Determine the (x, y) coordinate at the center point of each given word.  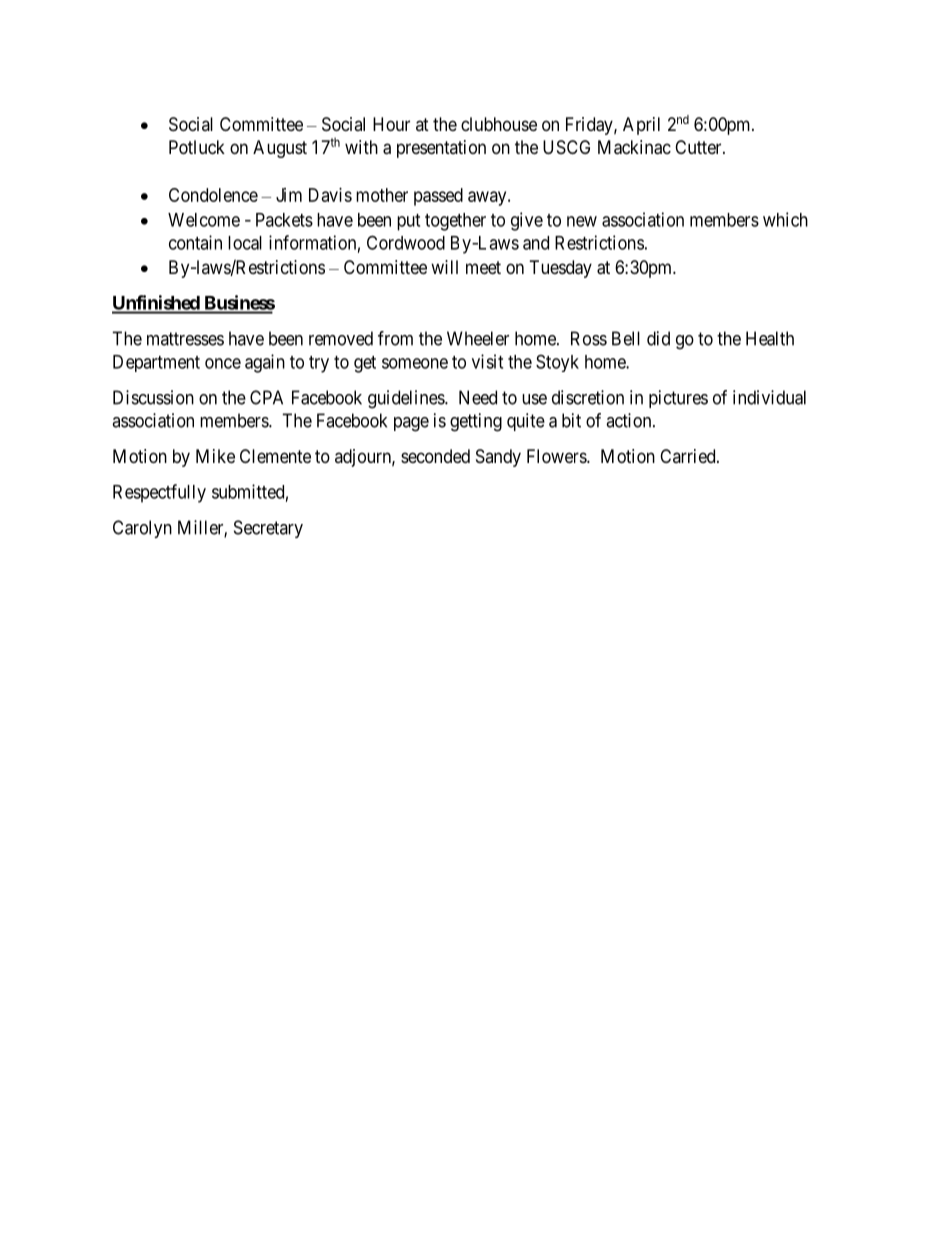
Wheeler (478, 338)
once (223, 363)
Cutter (699, 147)
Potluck (197, 147)
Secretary (268, 529)
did (658, 338)
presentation (441, 149)
